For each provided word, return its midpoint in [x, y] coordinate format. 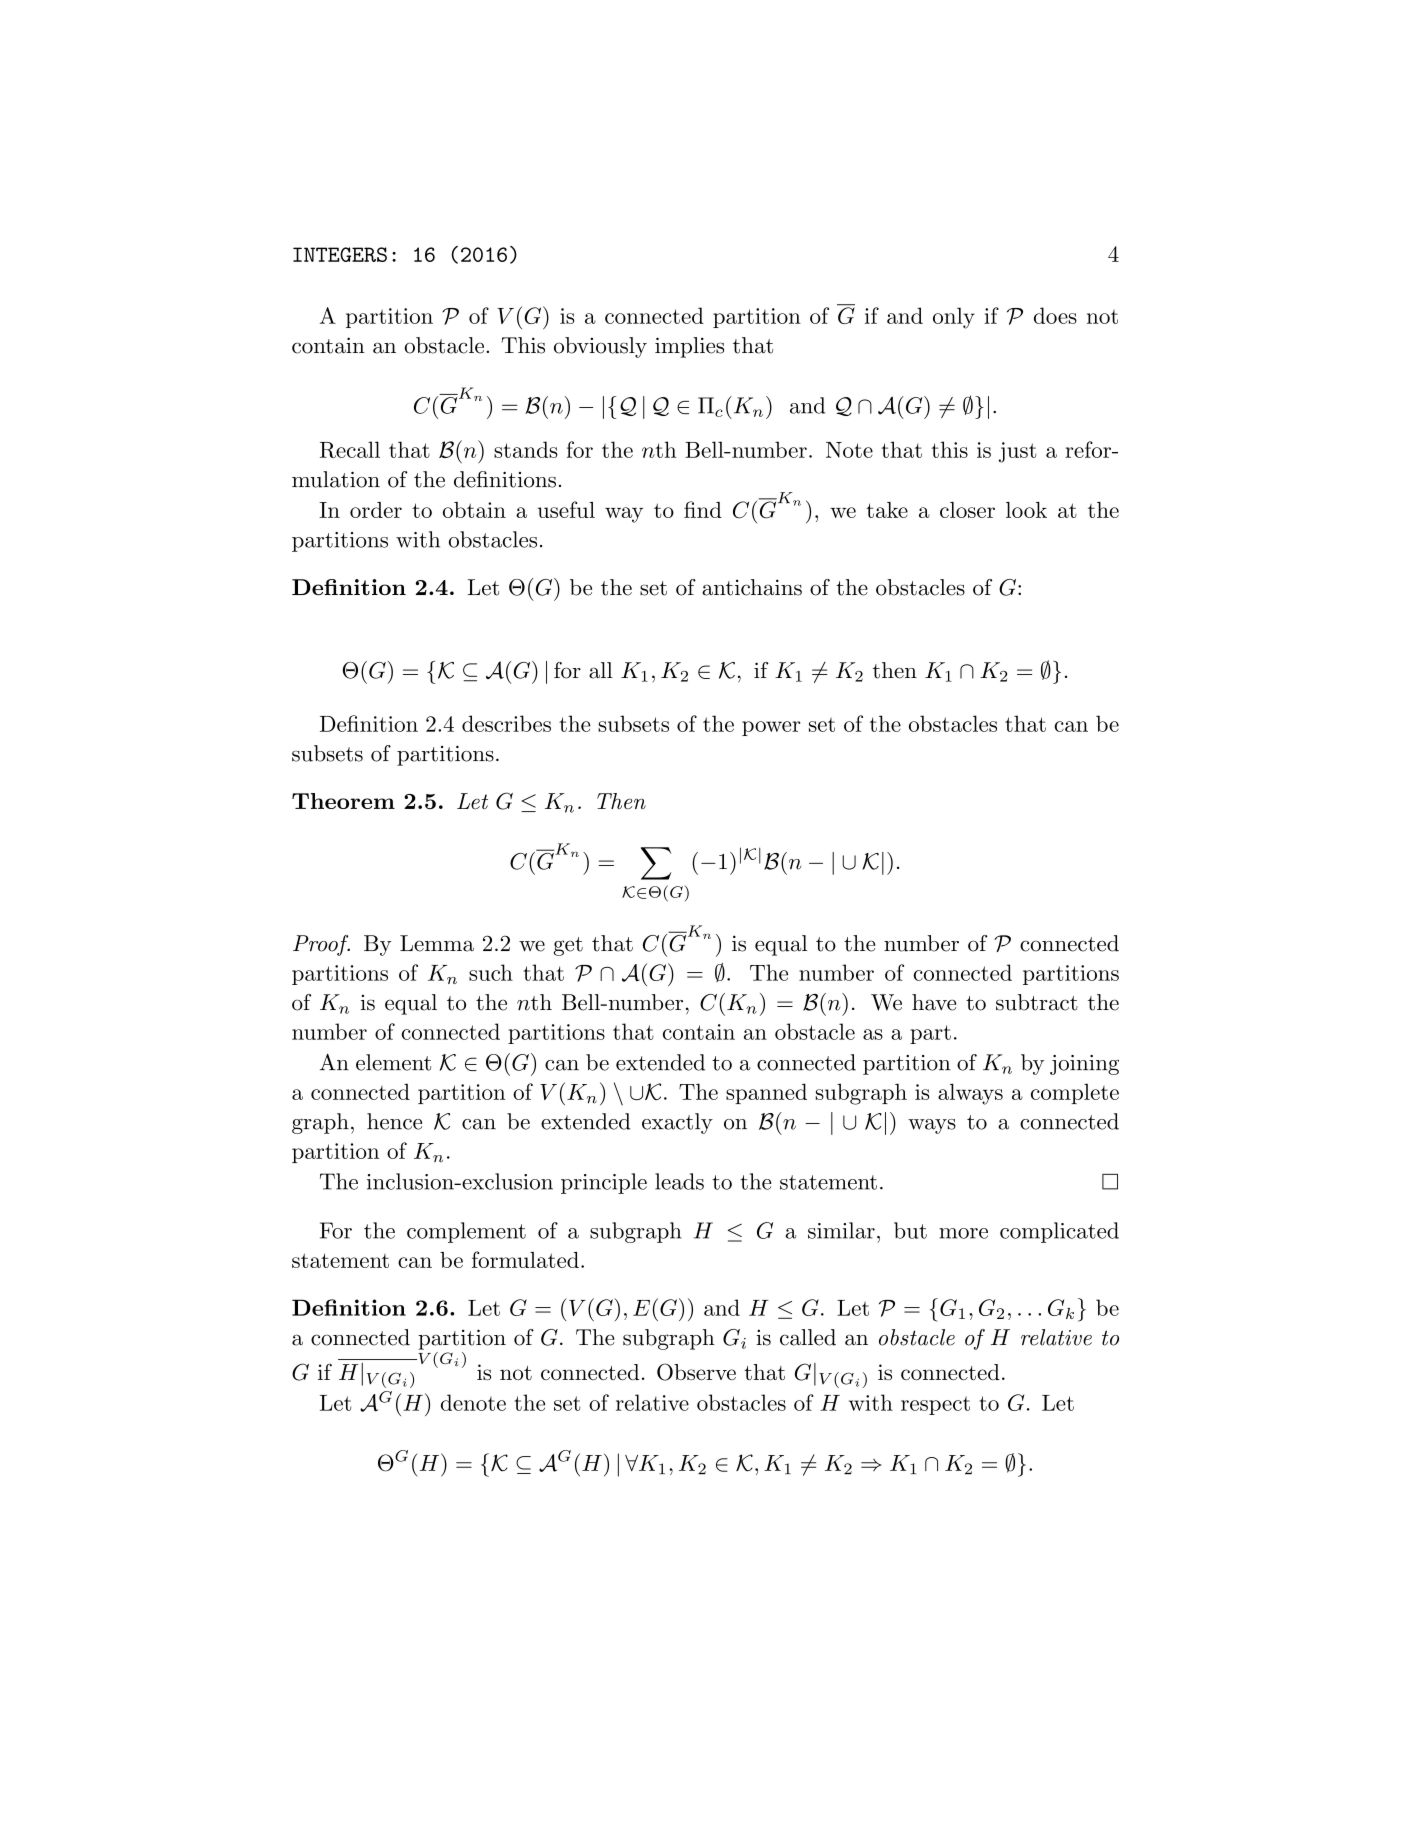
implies [689, 347]
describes [506, 723]
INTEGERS [340, 254]
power [771, 728]
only [954, 318]
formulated [525, 1259]
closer [967, 510]
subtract [1037, 1002]
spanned [766, 1093]
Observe [696, 1372]
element [393, 1062]
